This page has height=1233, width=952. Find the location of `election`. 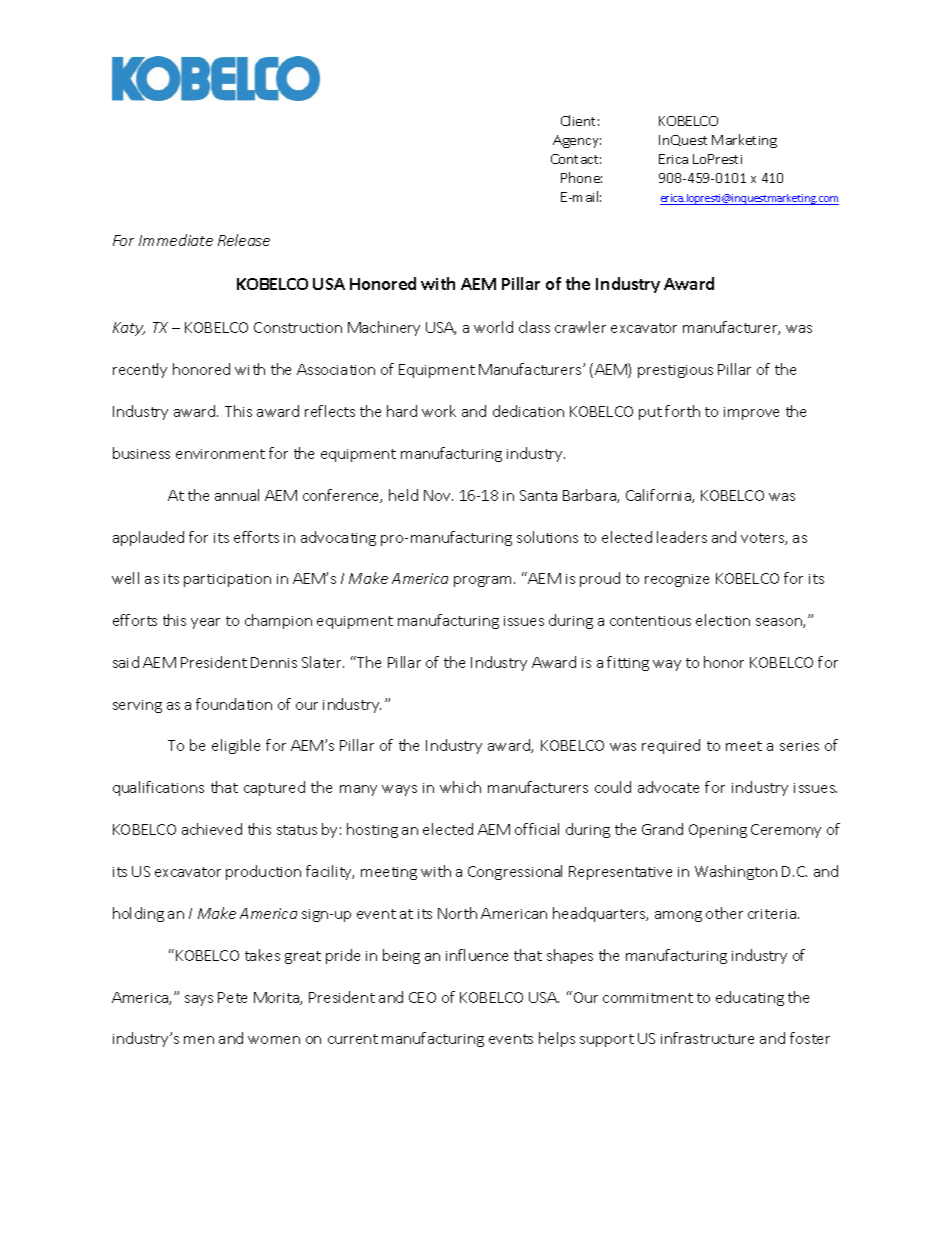

election is located at coordinates (723, 620).
